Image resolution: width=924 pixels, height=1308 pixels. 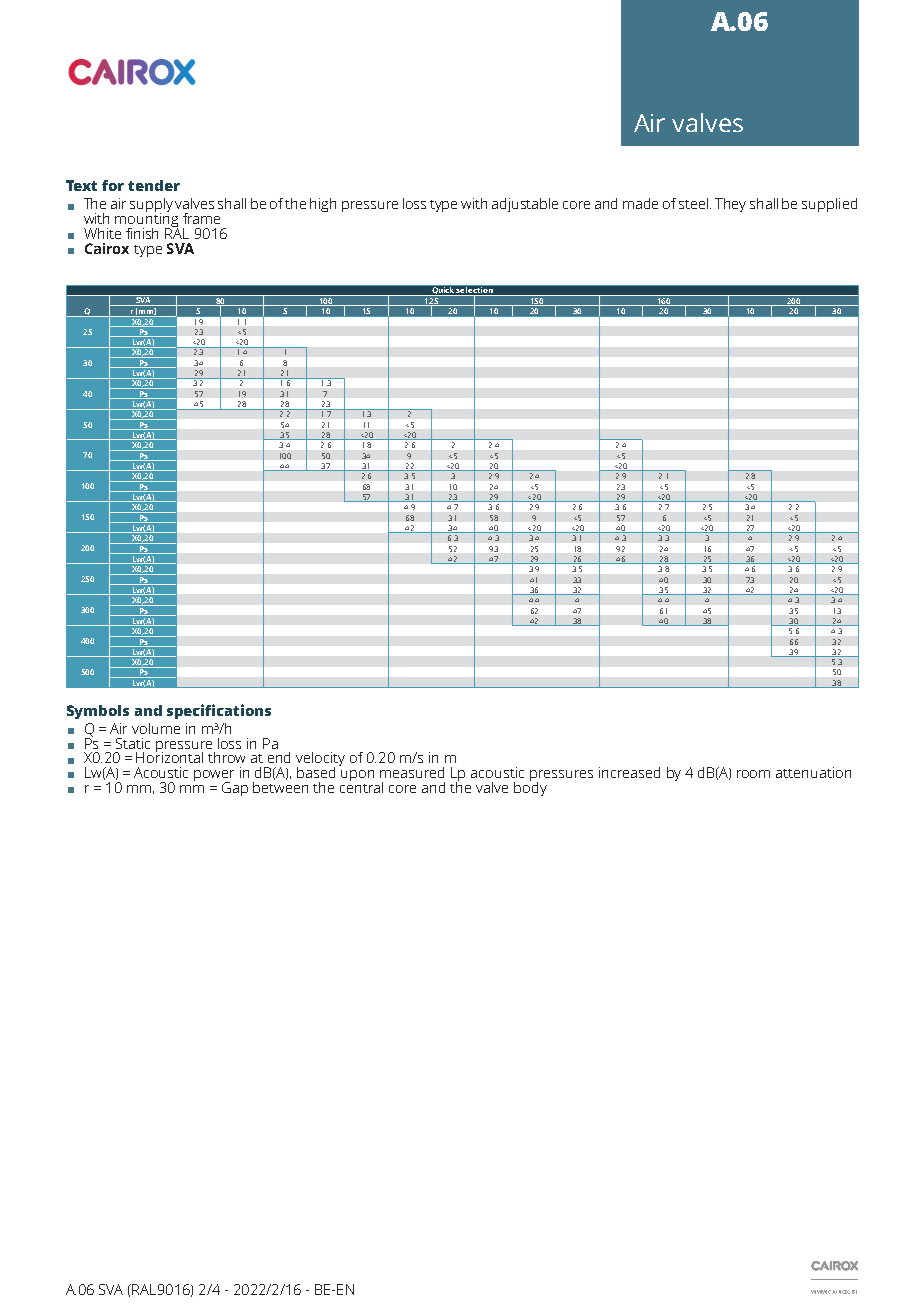 What do you see at coordinates (98, 712) in the screenshot?
I see `Symbols` at bounding box center [98, 712].
